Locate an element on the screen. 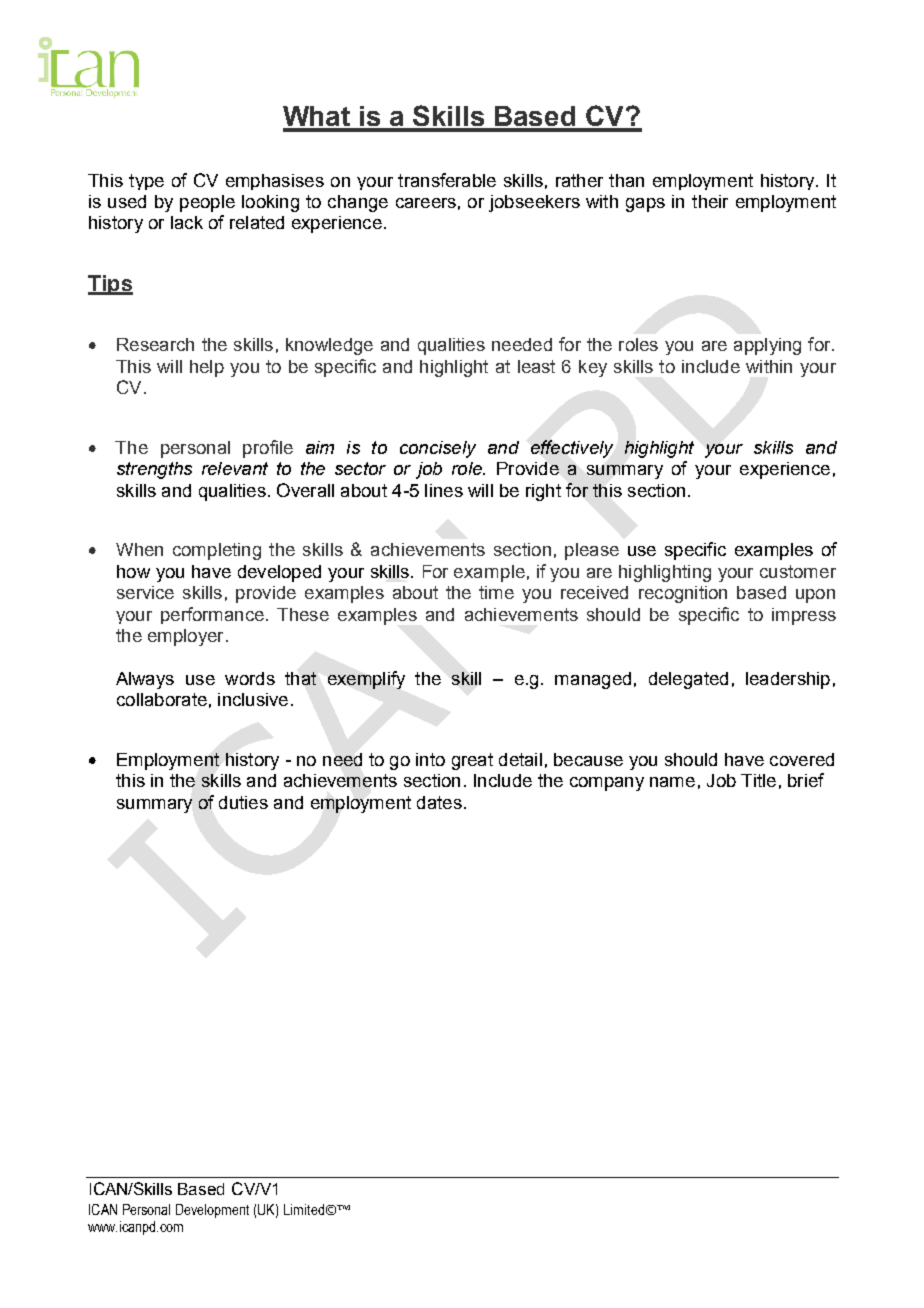  their is located at coordinates (710, 201).
